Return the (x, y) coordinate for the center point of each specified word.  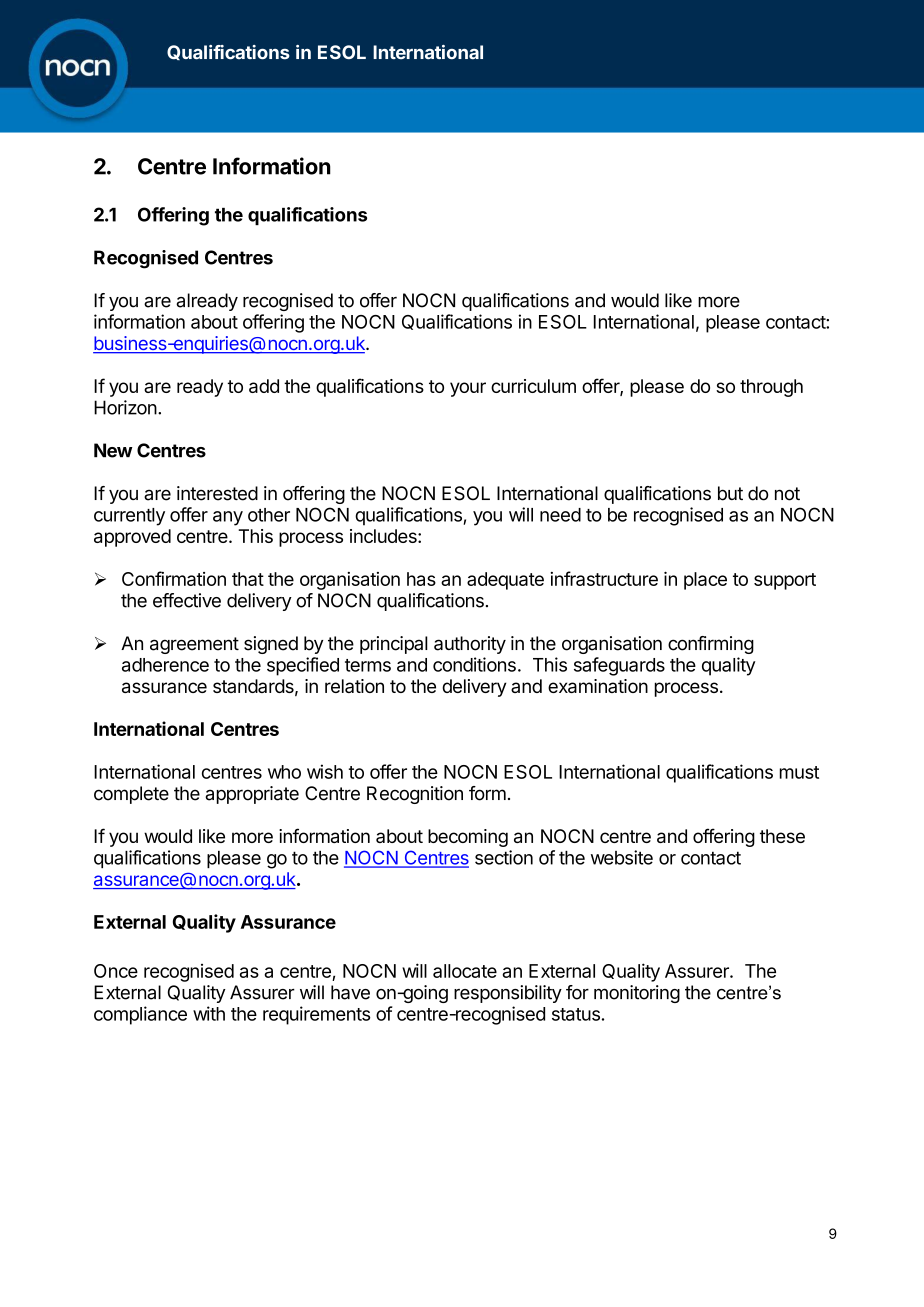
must (799, 772)
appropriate (252, 795)
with (209, 1013)
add (264, 386)
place (705, 581)
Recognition (415, 795)
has (421, 579)
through (771, 388)
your (468, 389)
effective (187, 600)
